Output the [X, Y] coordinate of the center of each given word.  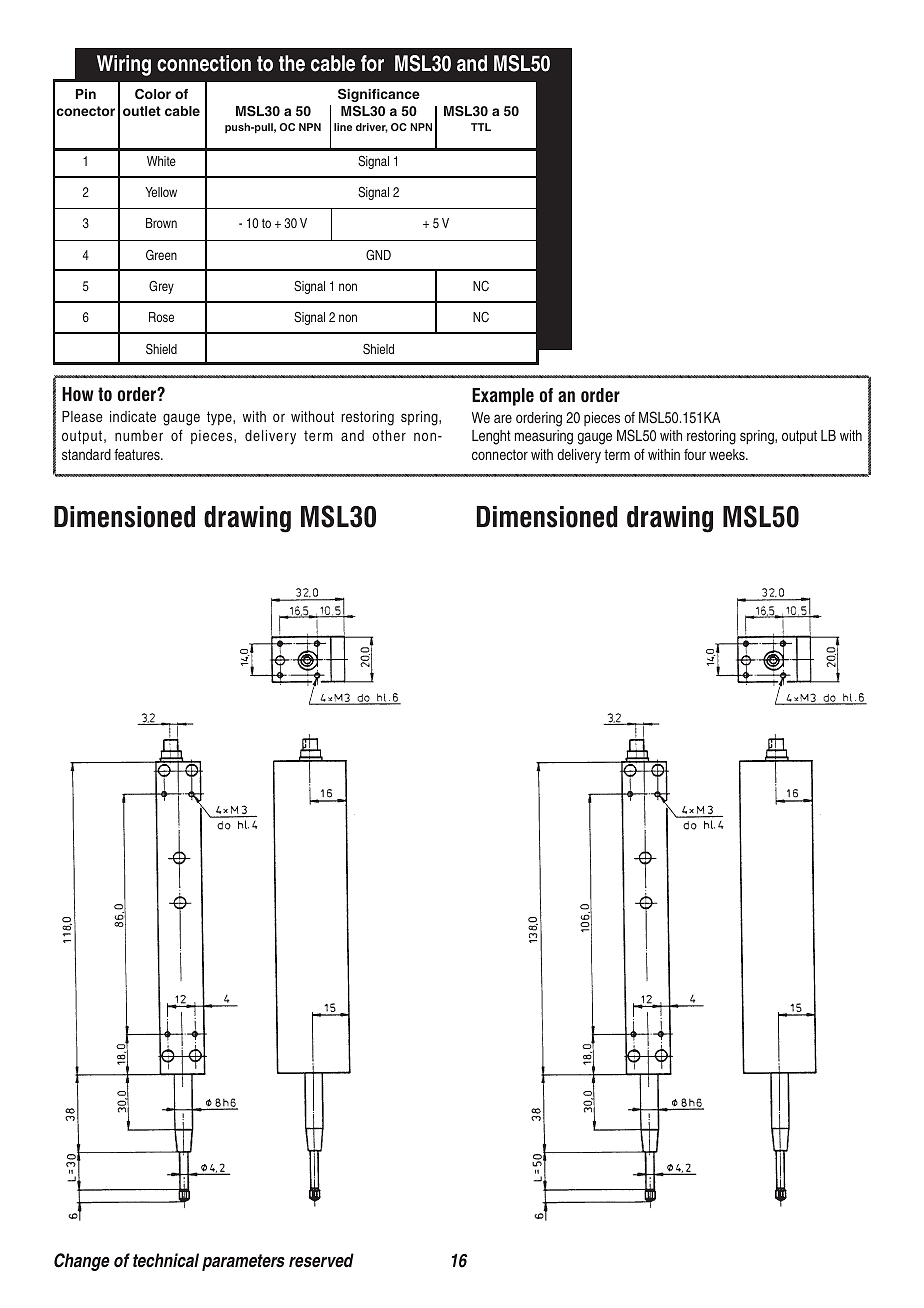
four [695, 454]
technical [166, 1260]
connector [500, 454]
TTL [481, 127]
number [139, 435]
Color [153, 94]
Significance [379, 95]
